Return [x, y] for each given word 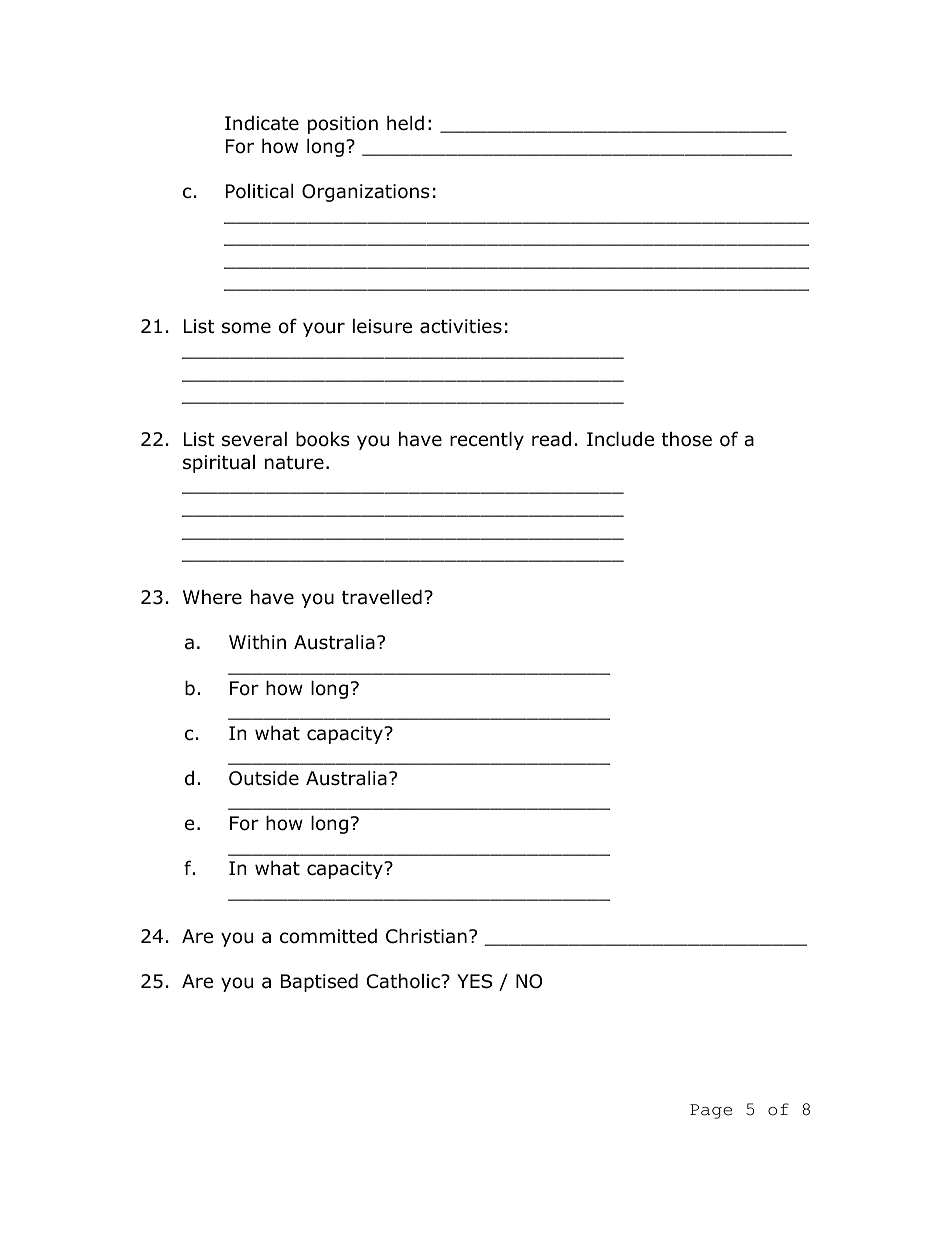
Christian [426, 936]
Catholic [404, 981]
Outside [264, 778]
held [405, 123]
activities [461, 326]
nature [294, 463]
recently [487, 440]
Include [620, 439]
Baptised [319, 982]
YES [474, 981]
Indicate [262, 123]
